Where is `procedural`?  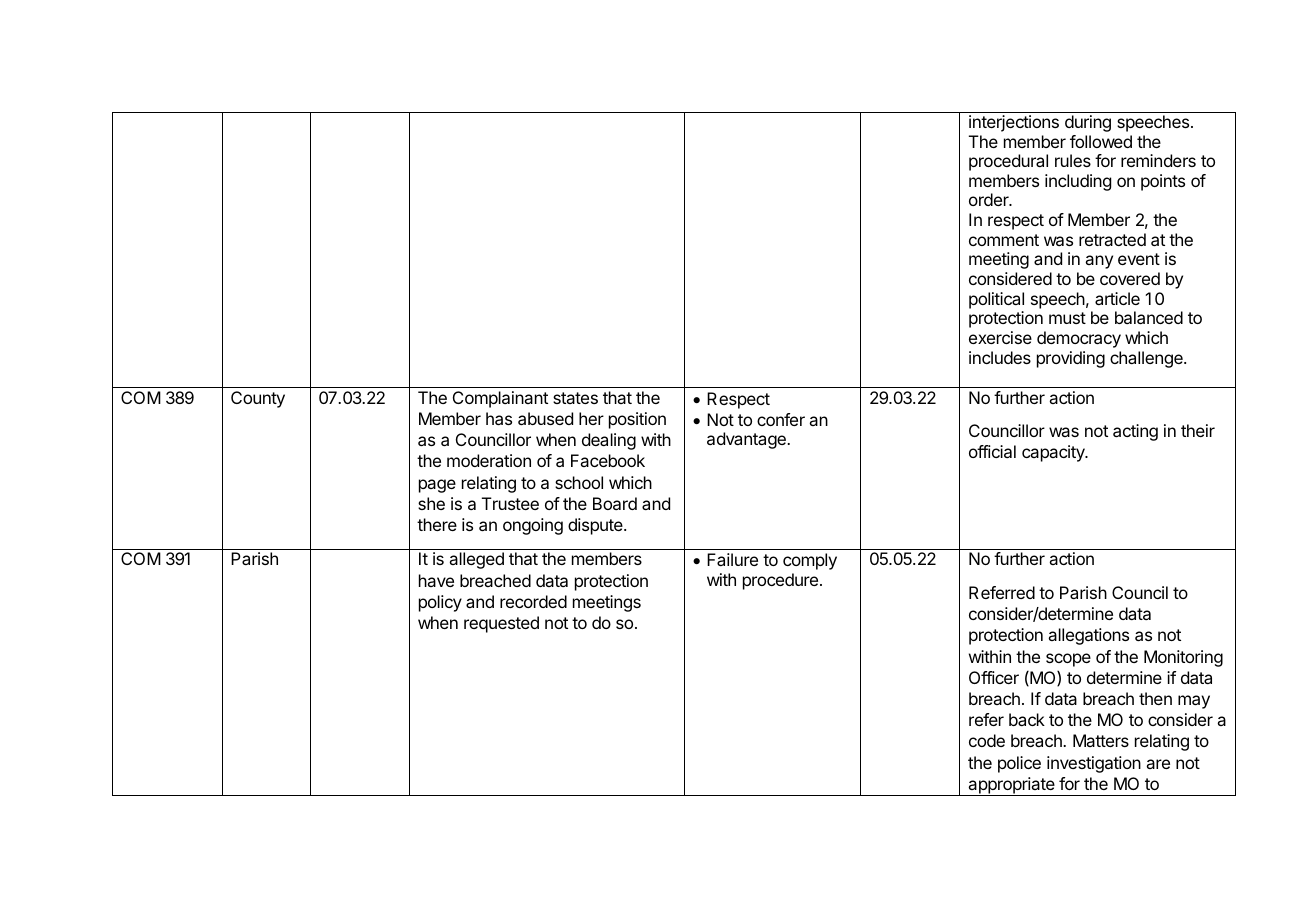 procedural is located at coordinates (1008, 162).
